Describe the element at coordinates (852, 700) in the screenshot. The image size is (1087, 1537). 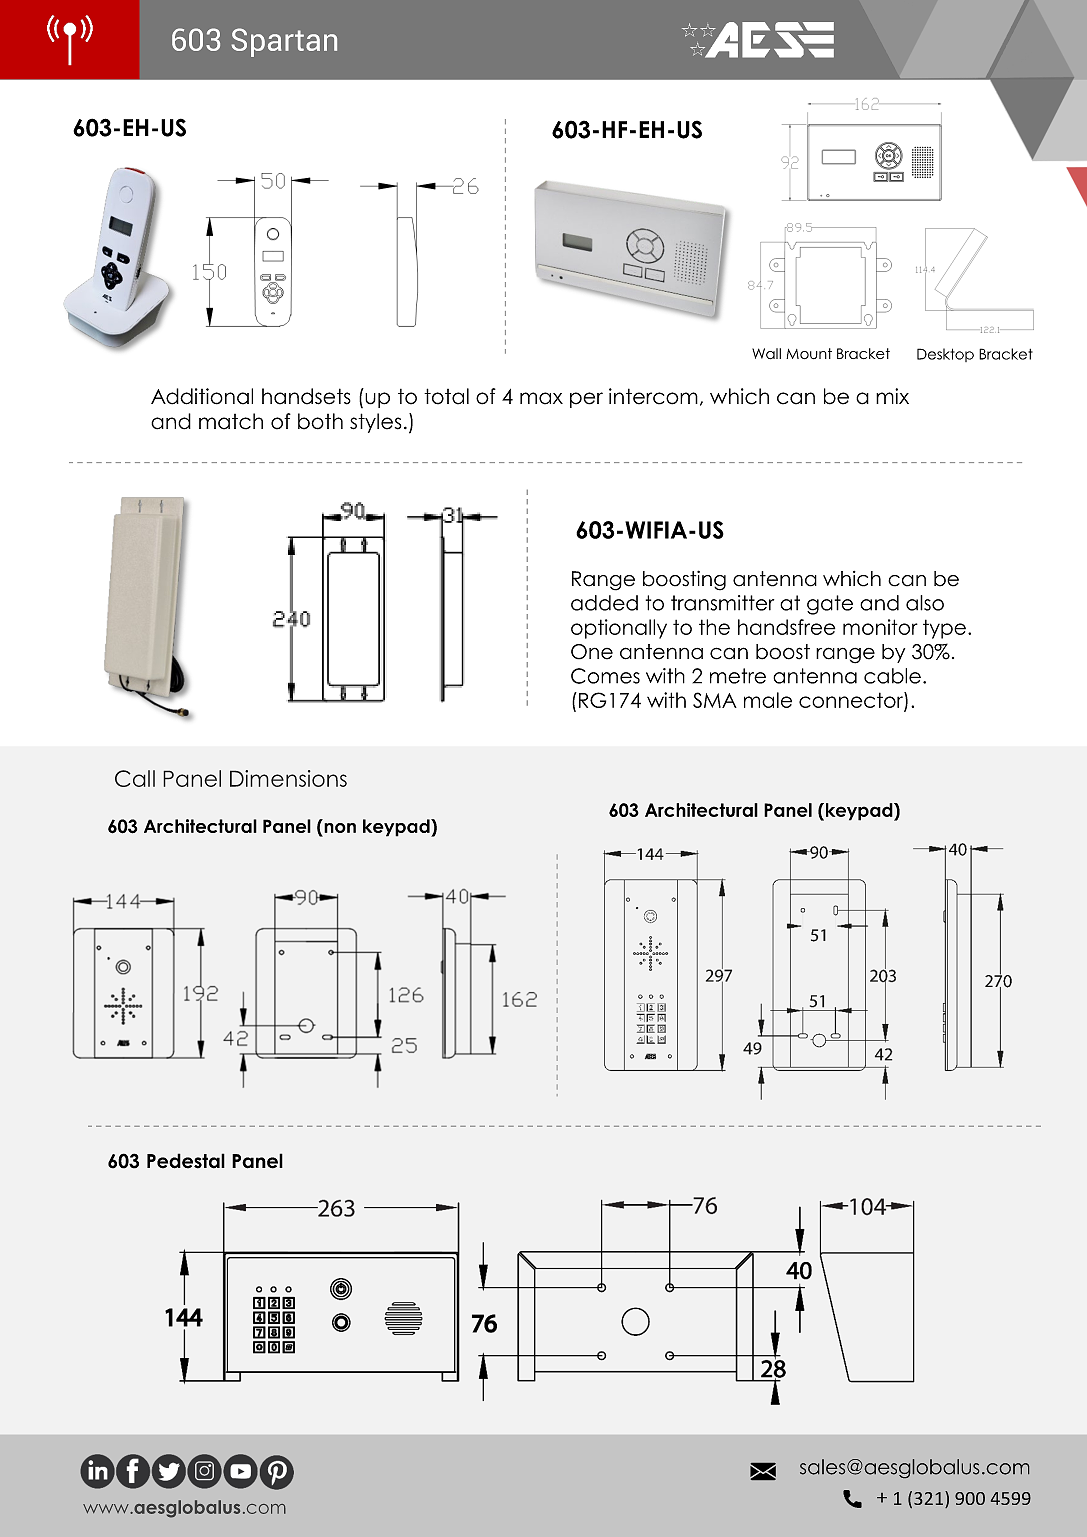
I see `connector` at that location.
